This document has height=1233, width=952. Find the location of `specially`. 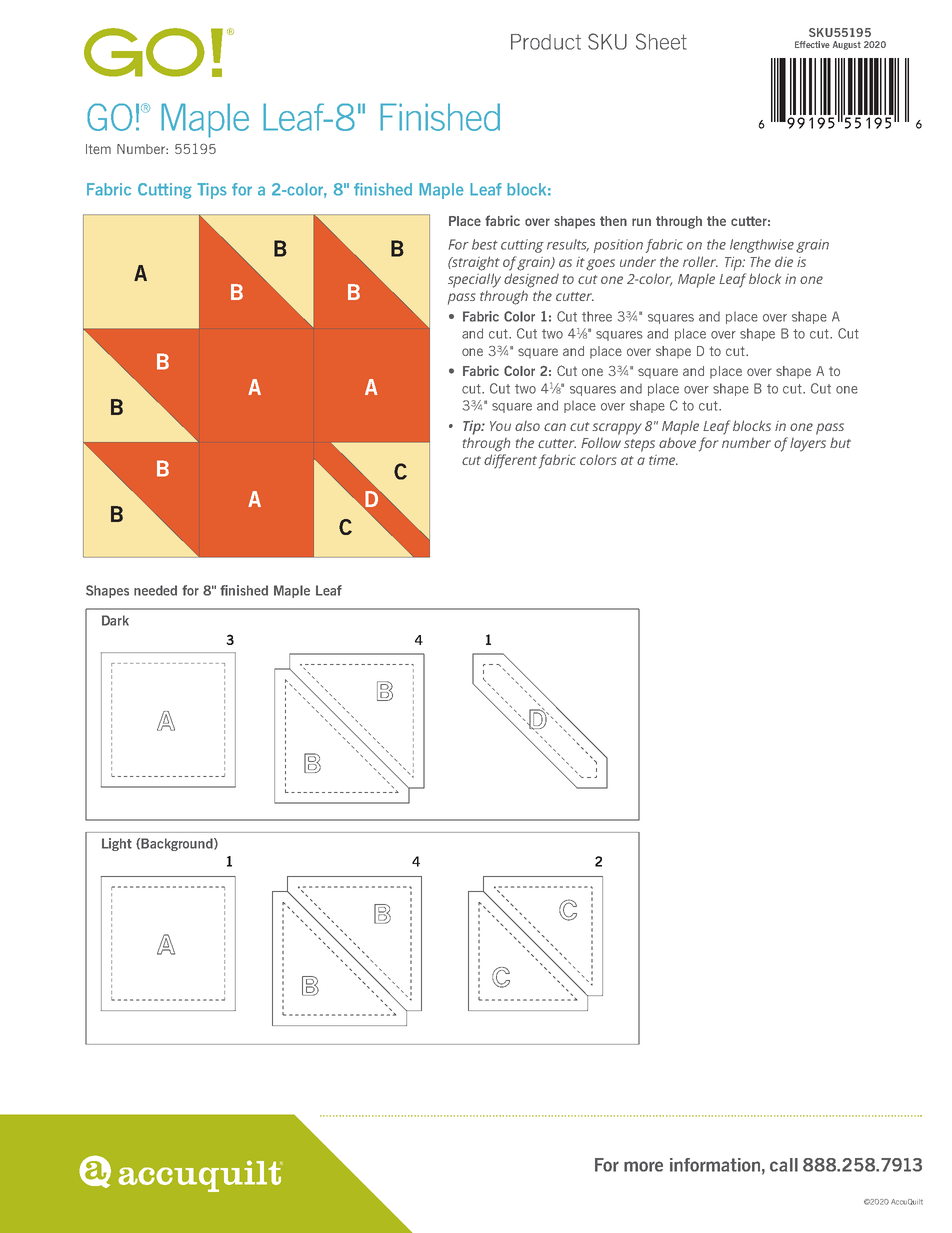

specially is located at coordinates (474, 280).
